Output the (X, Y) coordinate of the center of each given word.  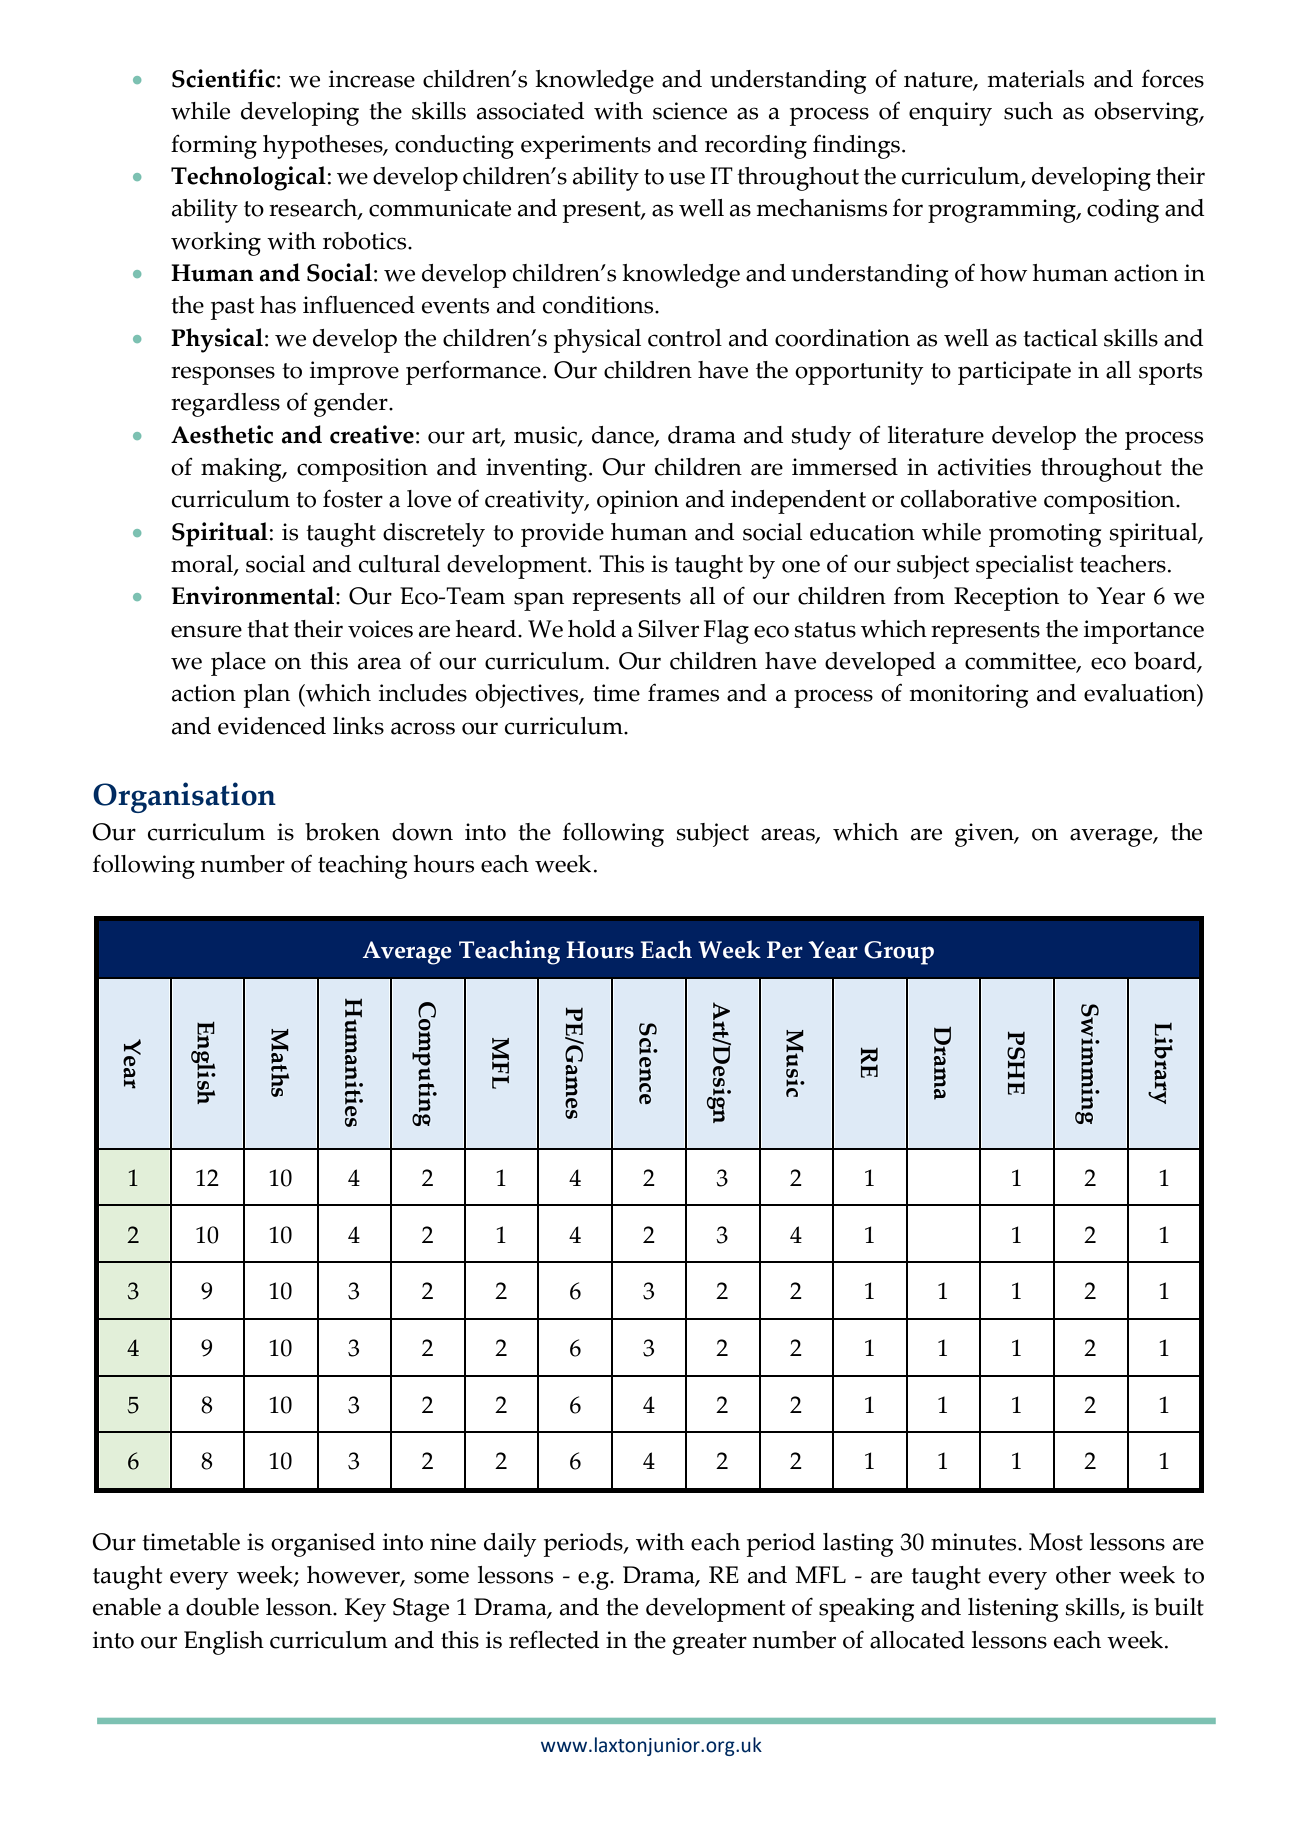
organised (323, 1545)
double (222, 1607)
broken (342, 832)
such (1028, 111)
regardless (225, 405)
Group (899, 953)
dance (624, 436)
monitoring (968, 696)
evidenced (272, 726)
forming (214, 147)
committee (1021, 662)
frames (683, 692)
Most (1056, 1542)
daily (510, 1545)
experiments (586, 147)
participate (1014, 373)
